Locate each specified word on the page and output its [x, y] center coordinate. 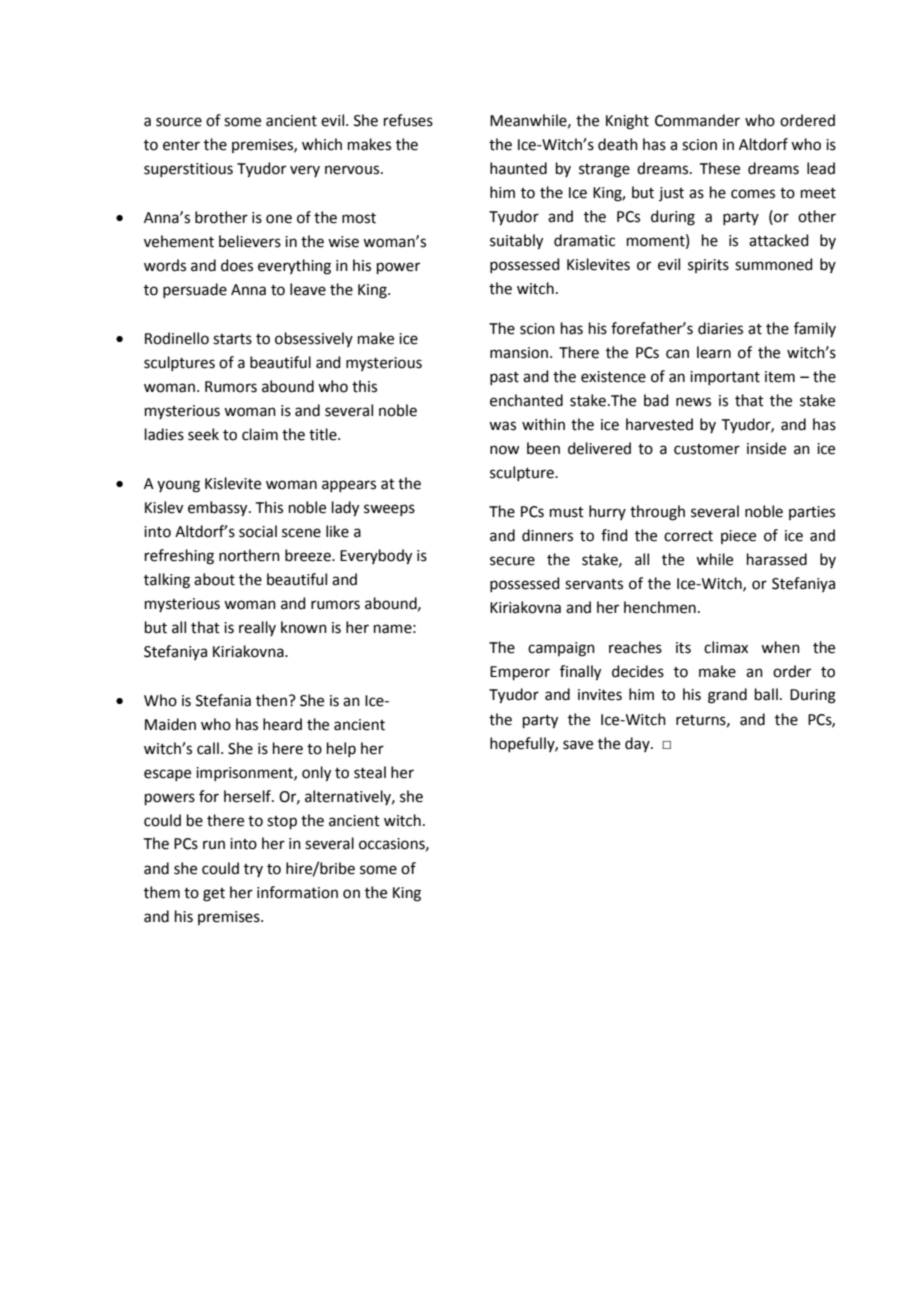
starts [232, 339]
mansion [519, 353]
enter [181, 145]
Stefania [223, 700]
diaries [720, 328]
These [720, 168]
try [253, 870]
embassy [219, 509]
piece [738, 537]
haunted [518, 168]
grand [727, 696]
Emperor [520, 673]
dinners [547, 535]
